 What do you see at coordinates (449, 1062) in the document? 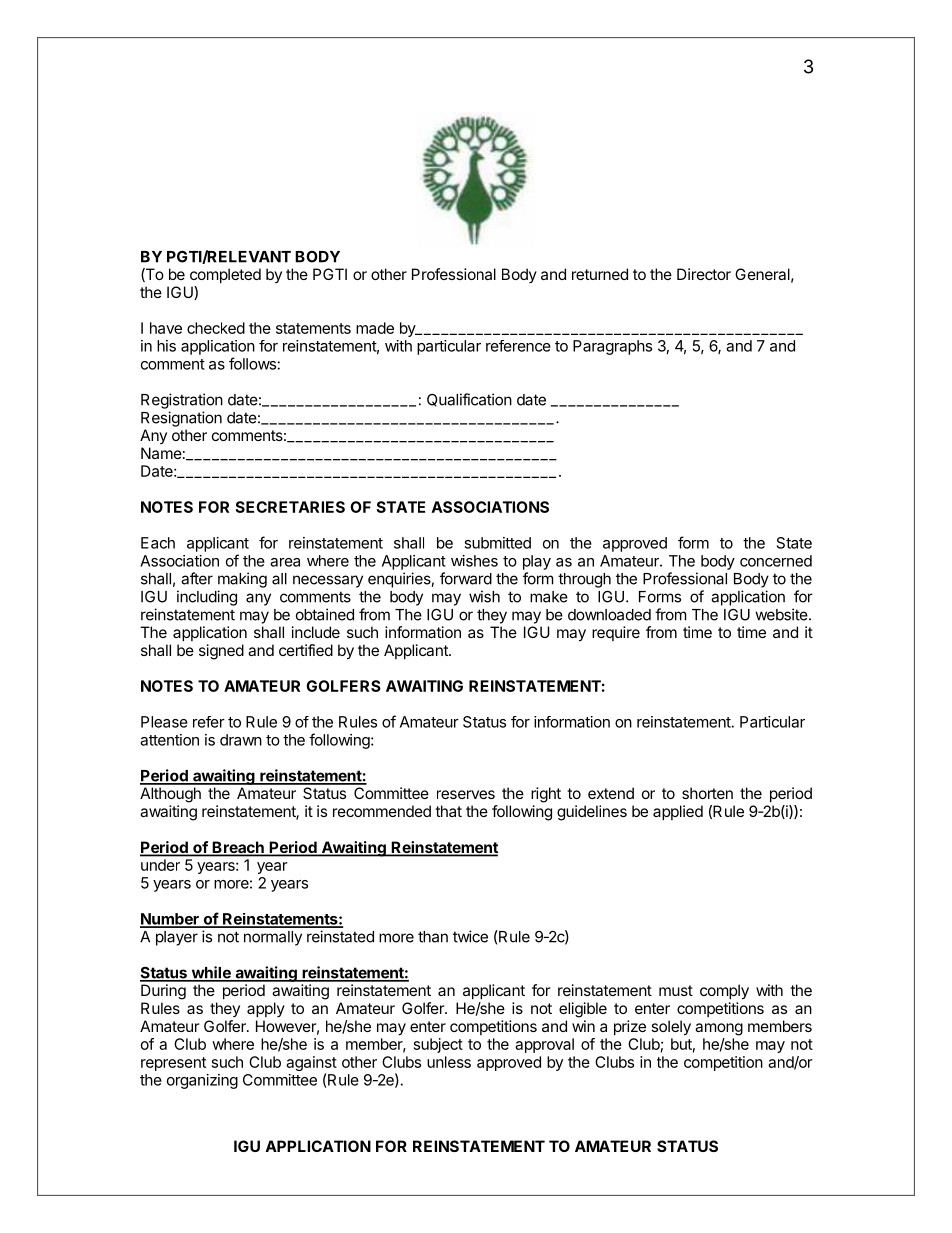
I see `unless` at bounding box center [449, 1062].
